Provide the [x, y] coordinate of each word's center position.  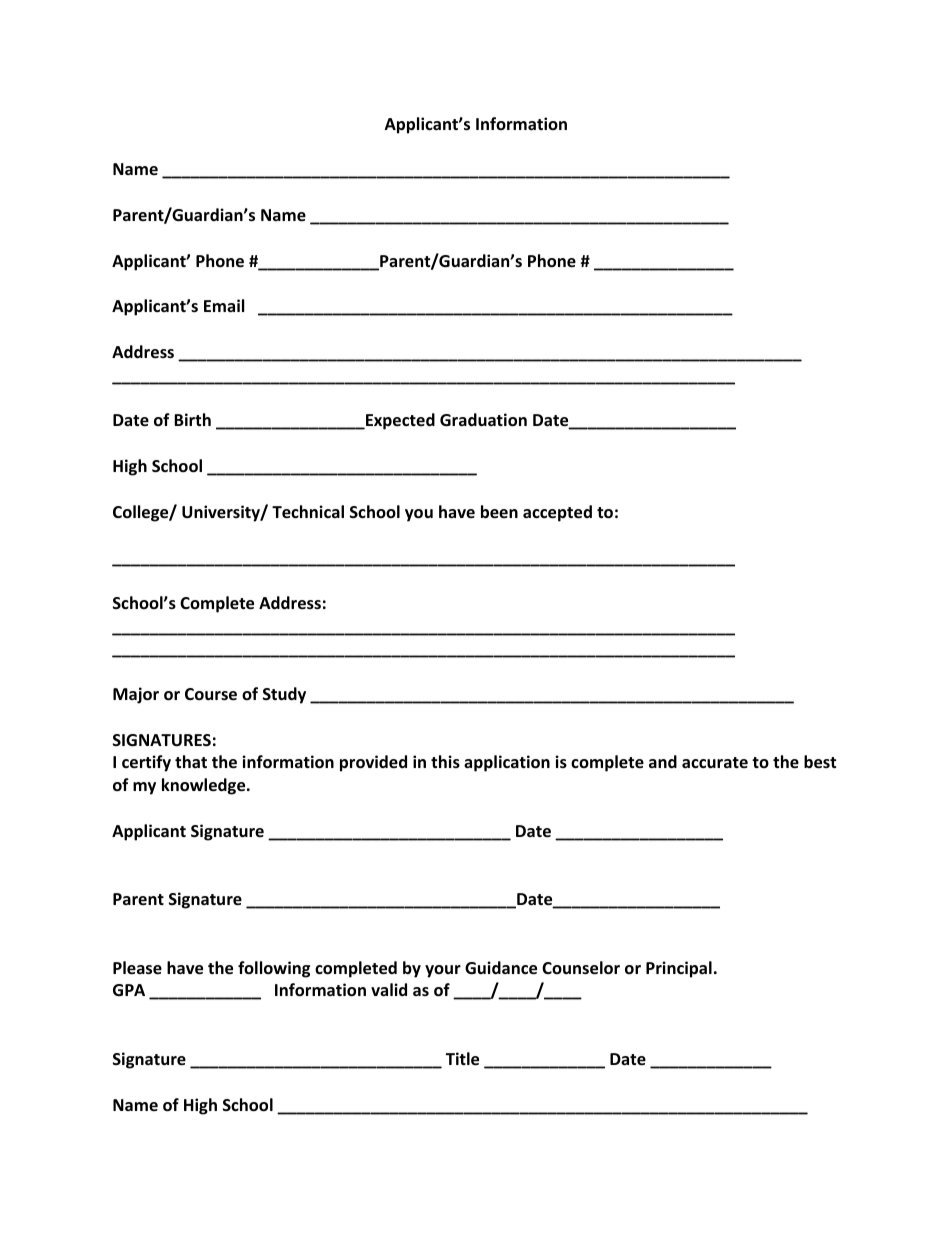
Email [224, 305]
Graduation [483, 420]
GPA [129, 990]
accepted [557, 513]
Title [462, 1059]
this [445, 762]
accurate [715, 763]
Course [211, 694]
